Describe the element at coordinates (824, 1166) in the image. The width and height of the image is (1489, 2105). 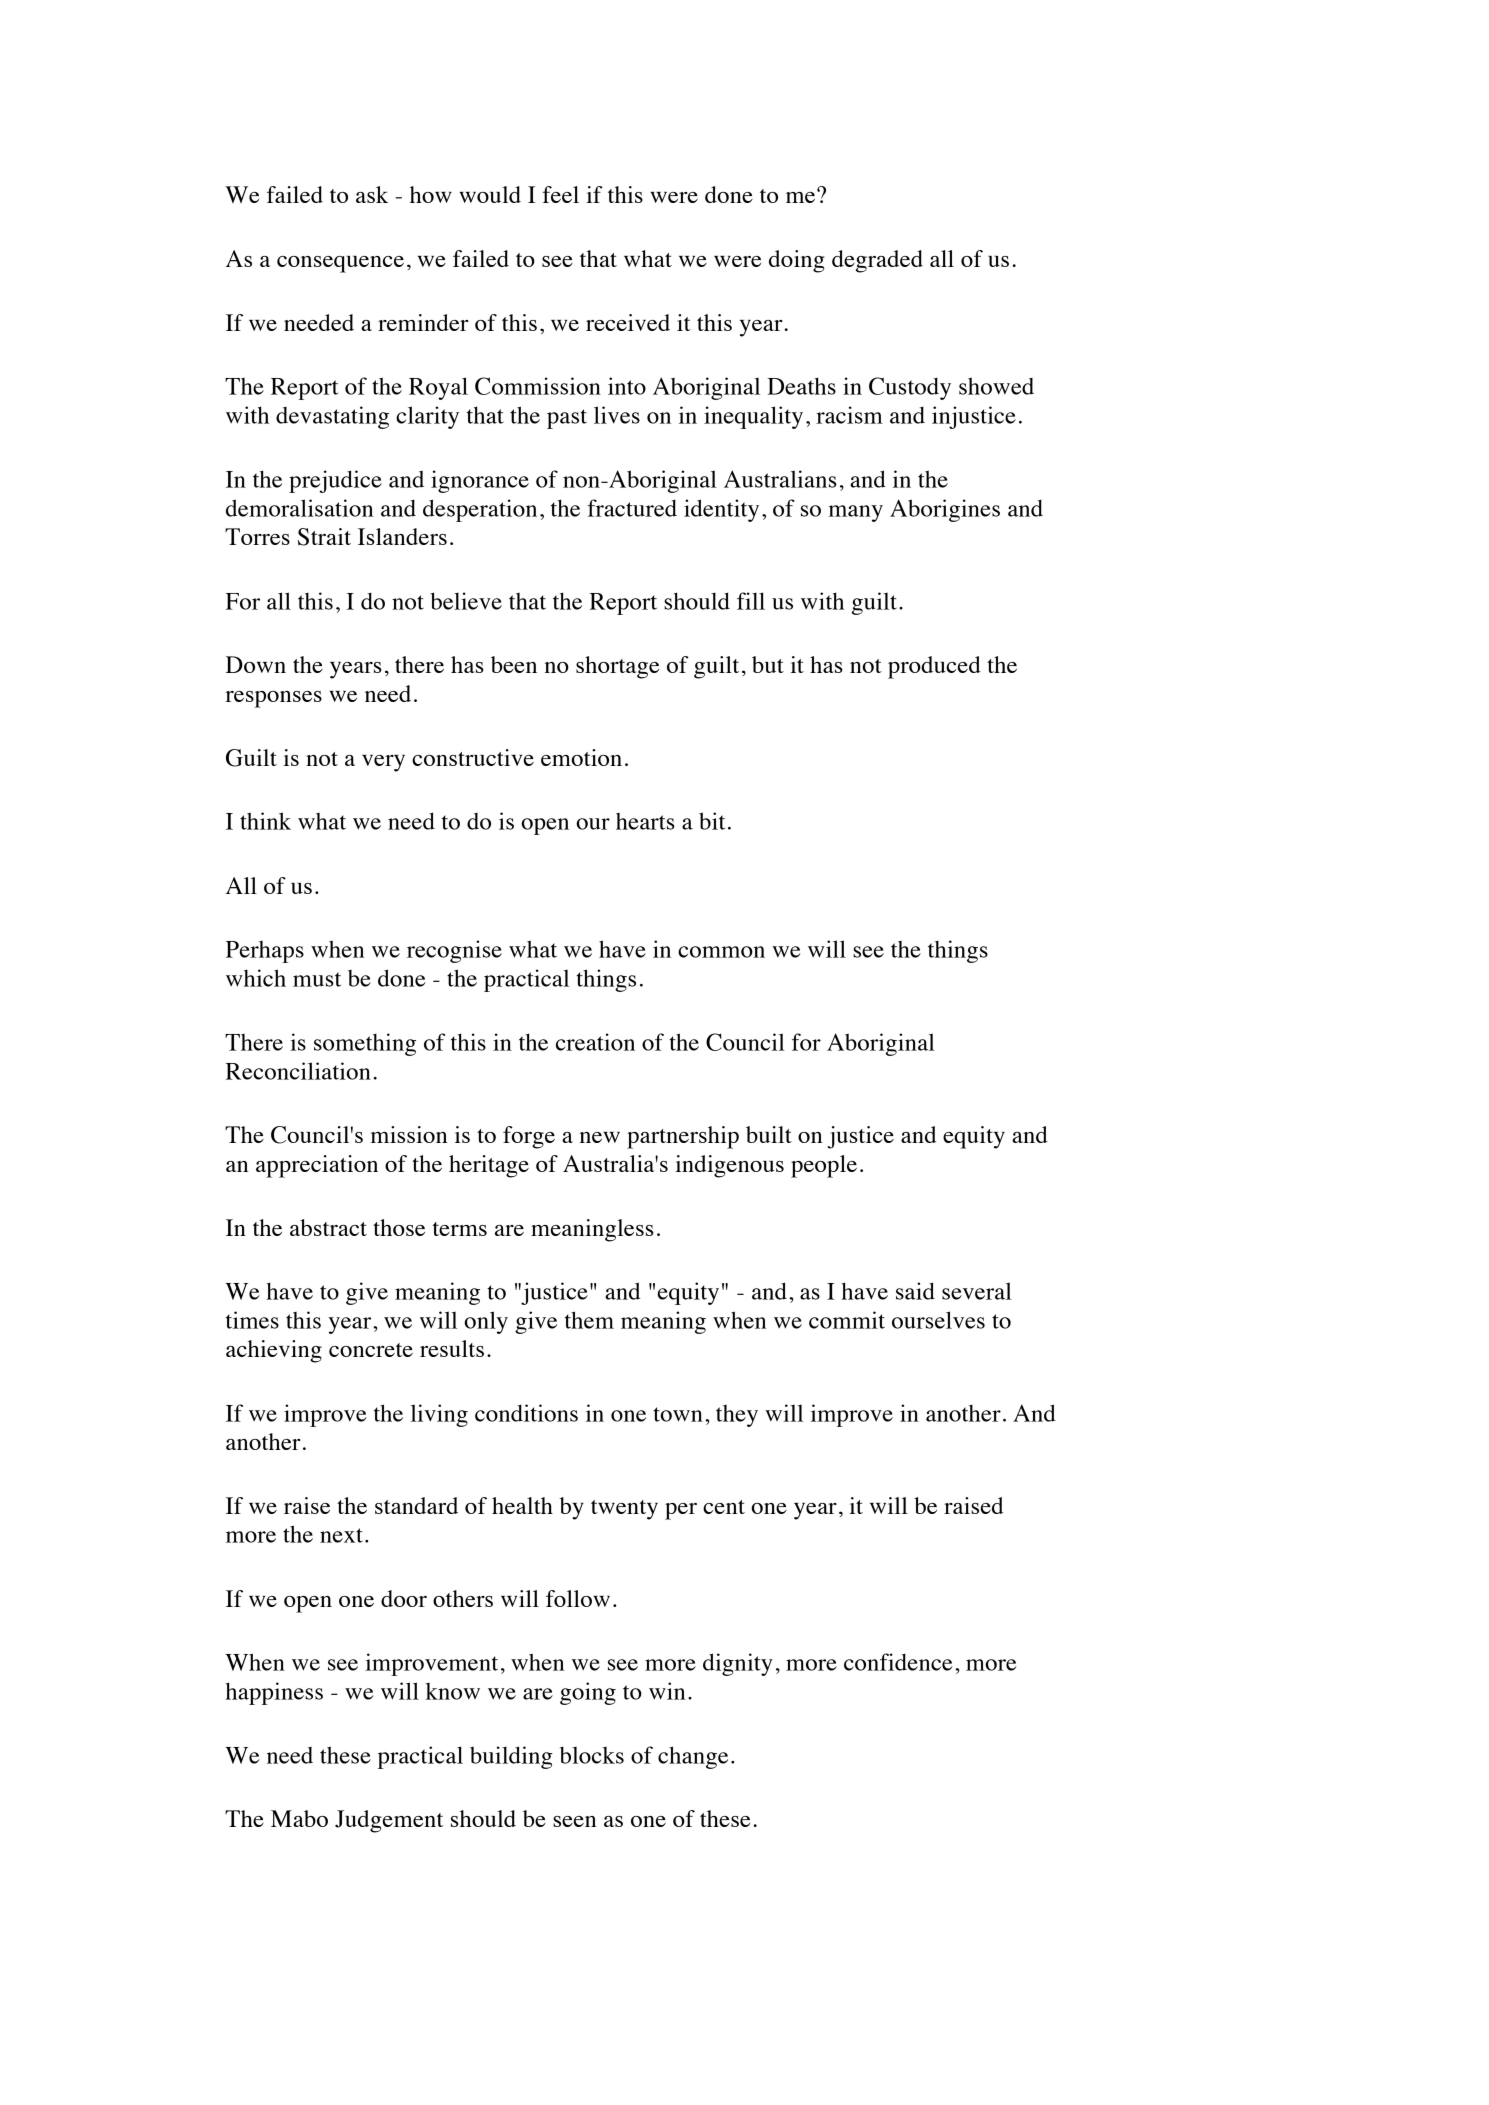
I see `people` at that location.
